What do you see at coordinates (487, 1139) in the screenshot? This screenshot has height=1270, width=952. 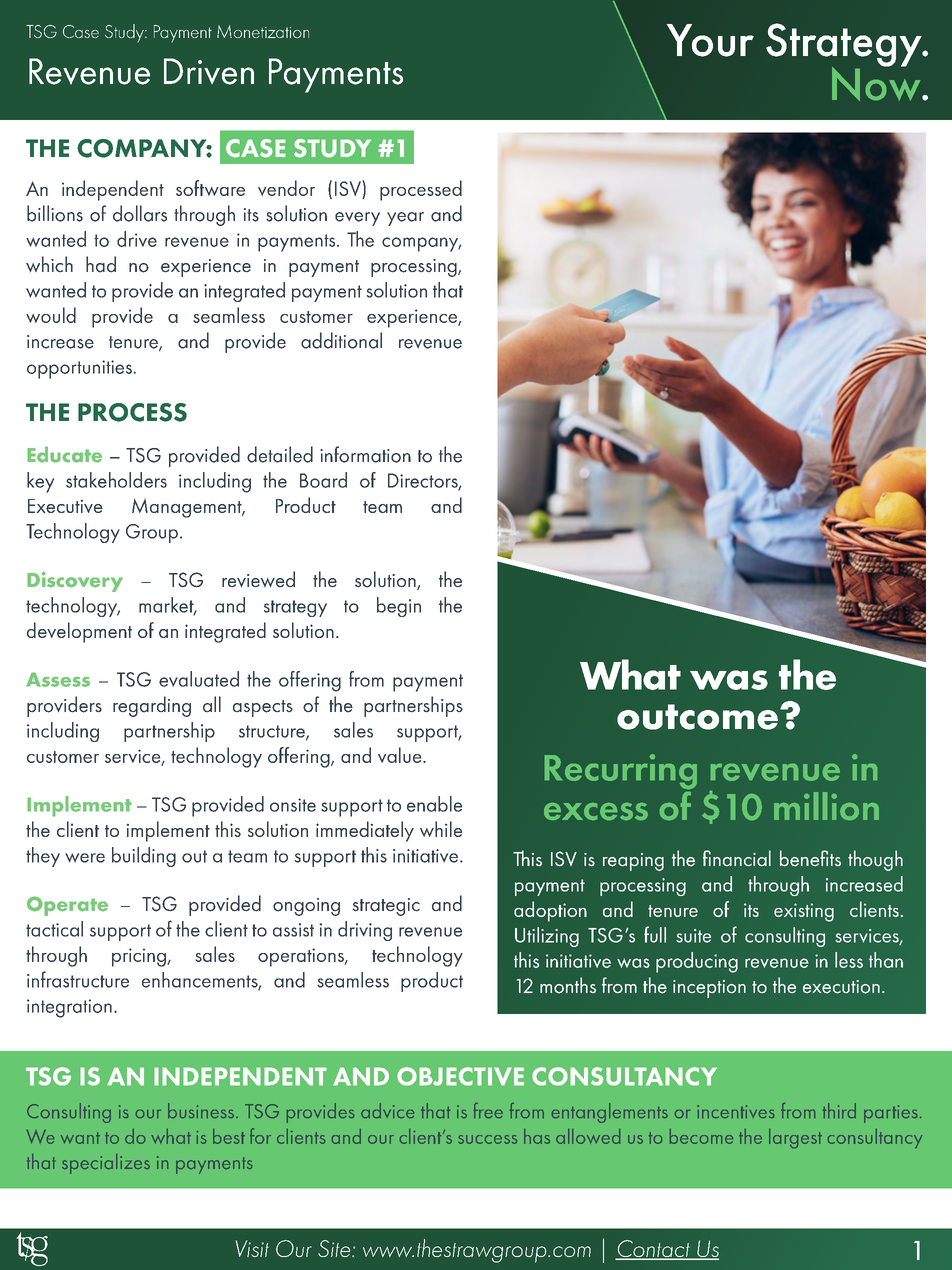 I see `success` at bounding box center [487, 1139].
